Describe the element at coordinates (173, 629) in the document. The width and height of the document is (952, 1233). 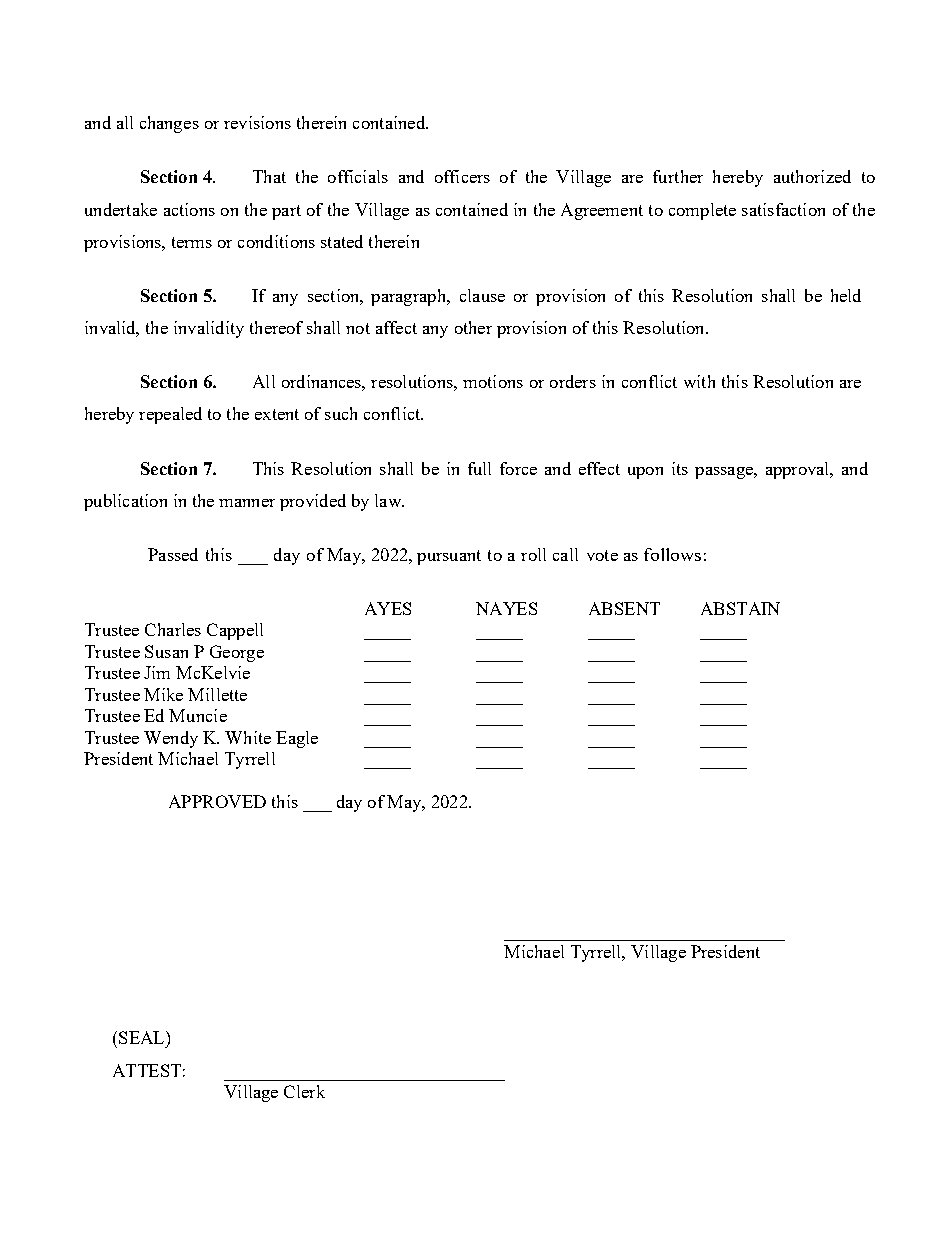
I see `Charles` at that location.
